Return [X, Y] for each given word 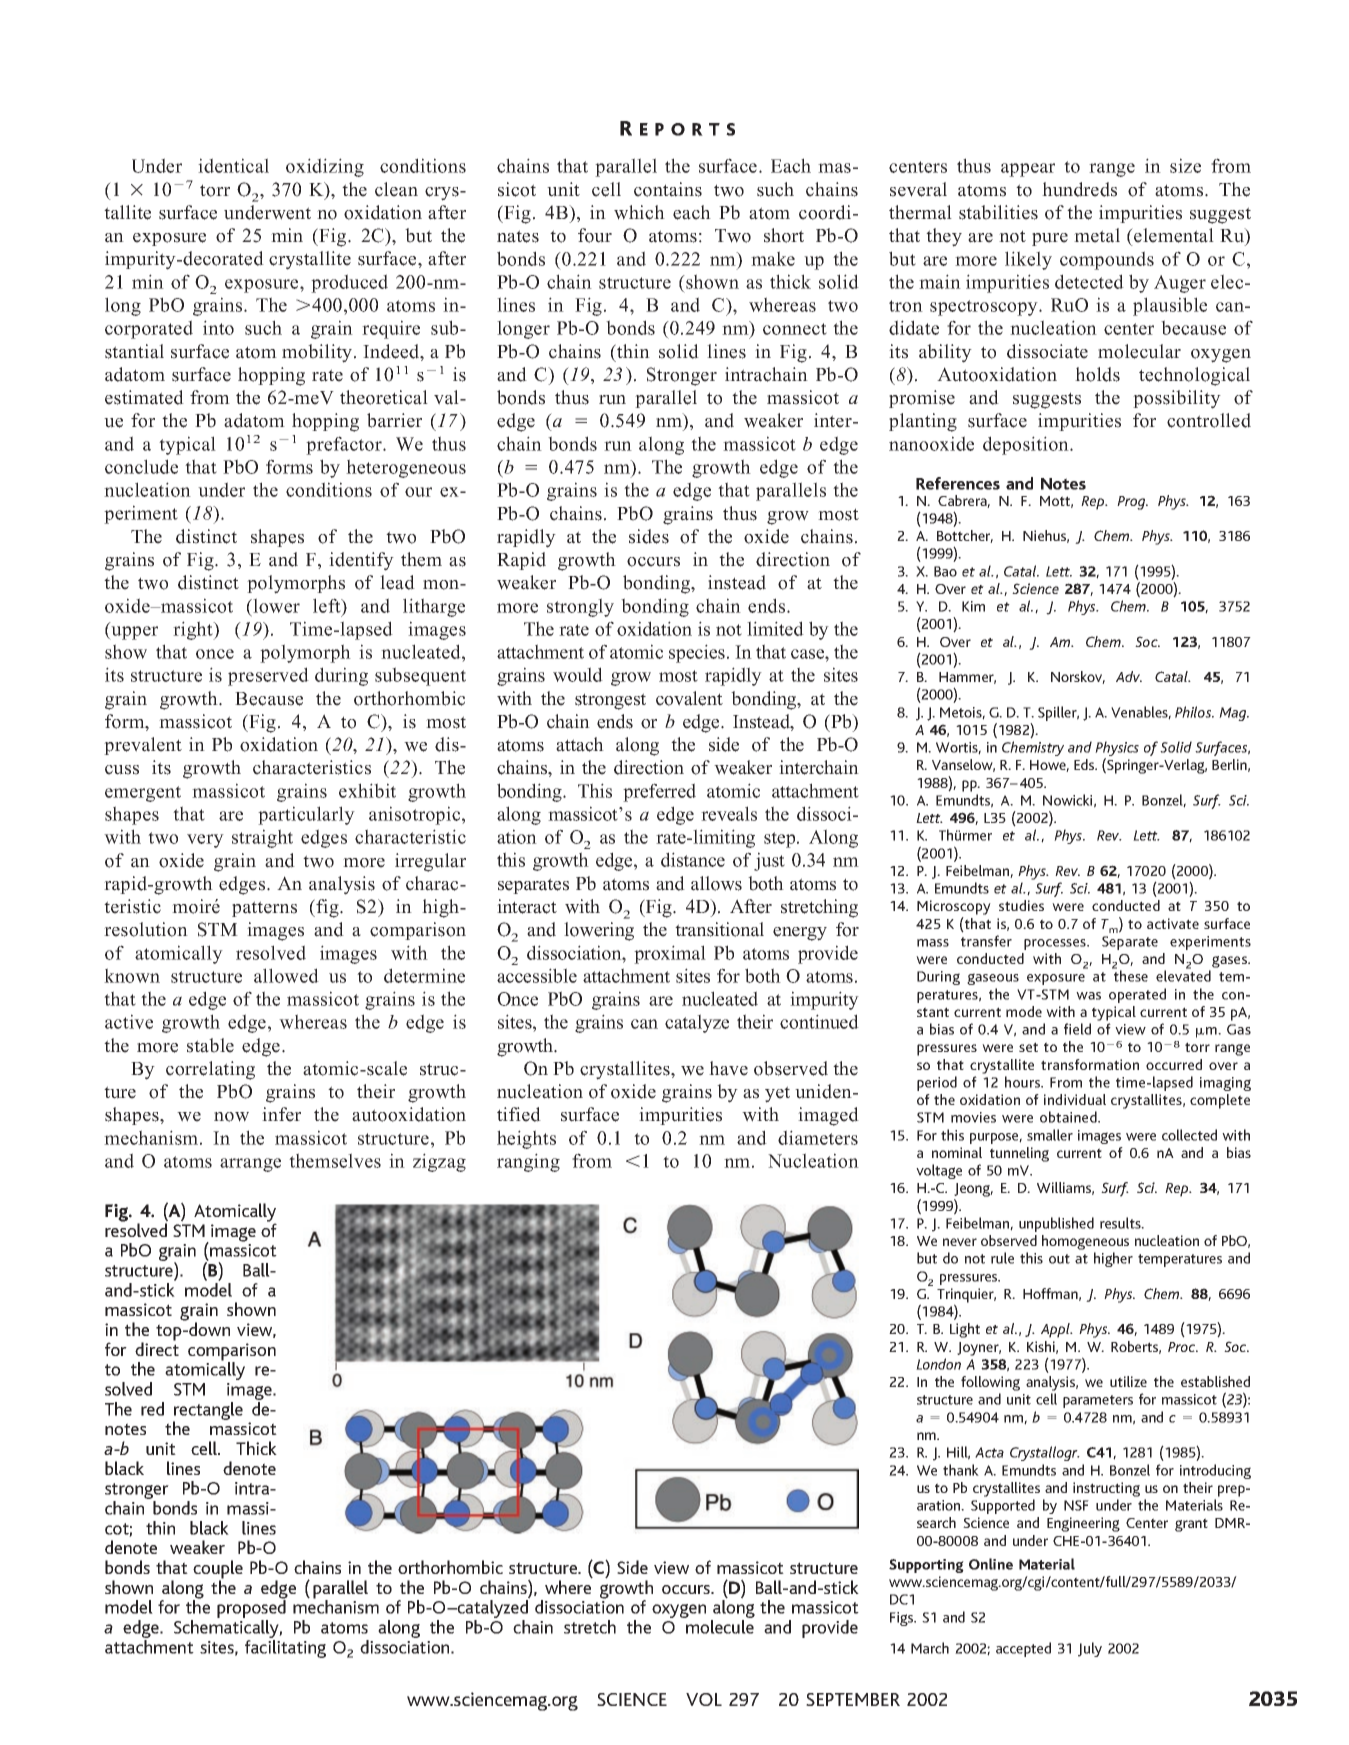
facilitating [285, 1649]
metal [1097, 235]
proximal [670, 954]
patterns [264, 909]
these [1131, 976]
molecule [720, 1627]
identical [233, 165]
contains [668, 189]
